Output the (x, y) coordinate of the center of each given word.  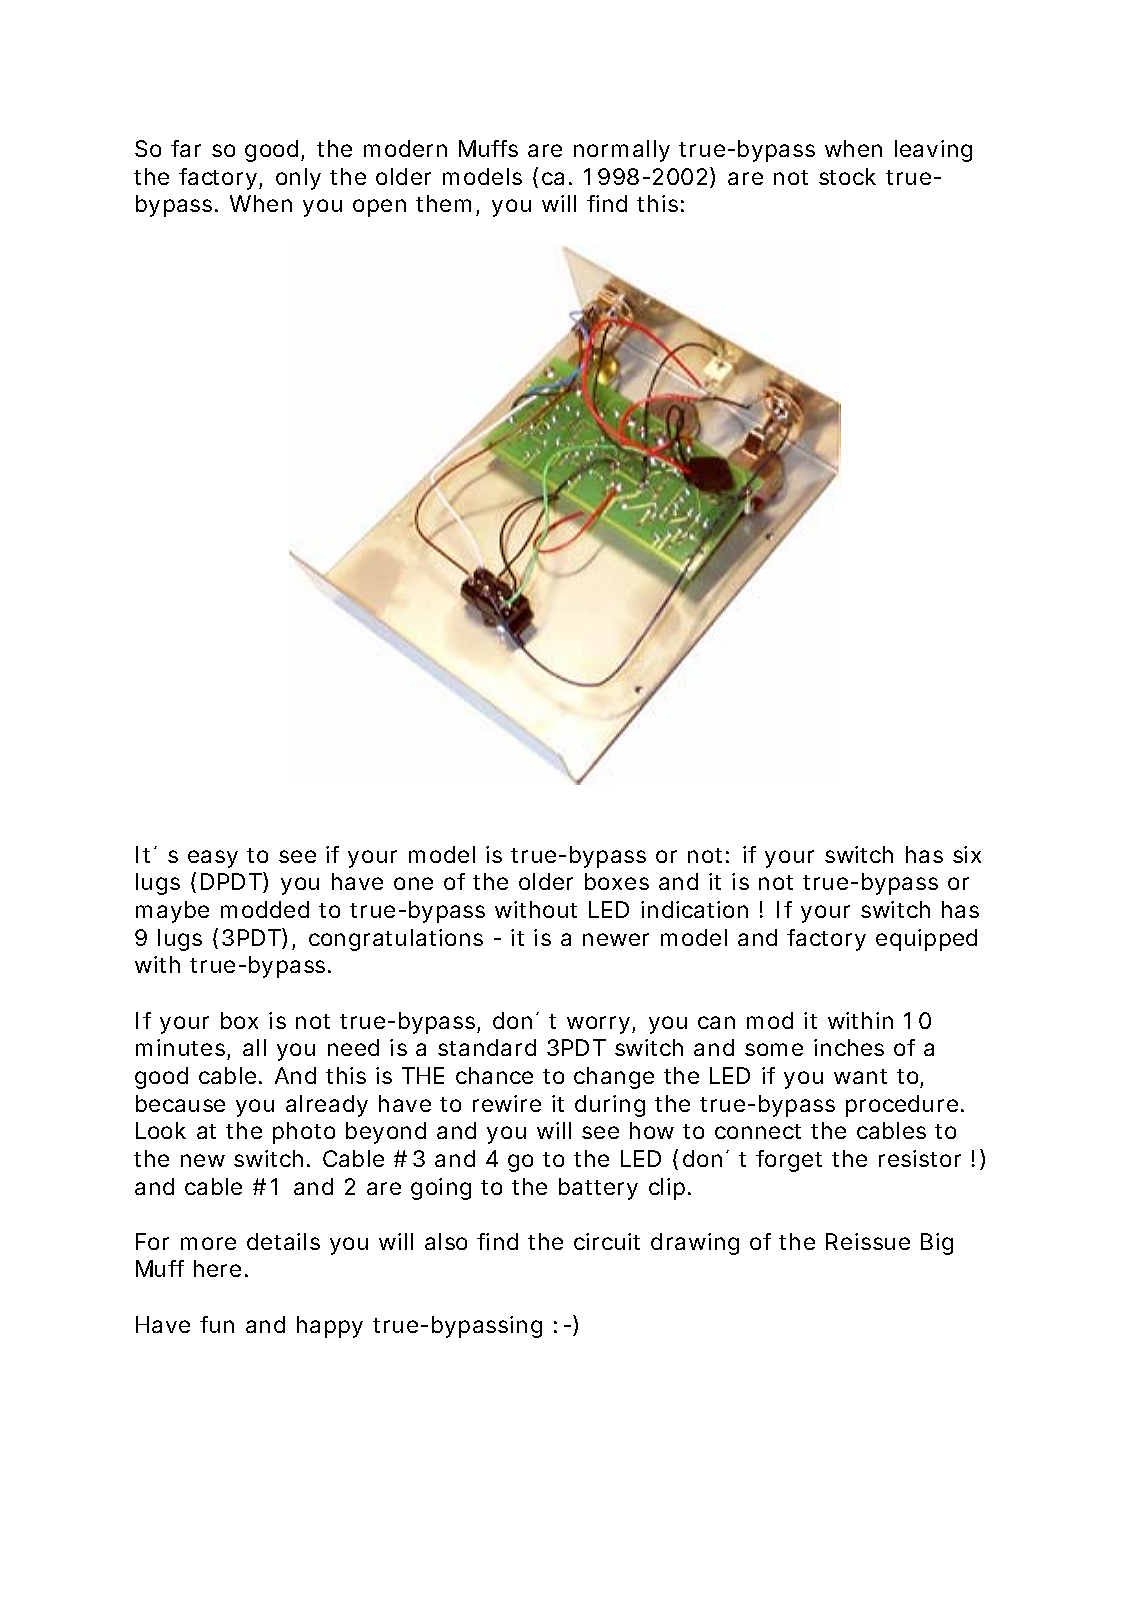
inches (849, 1047)
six (967, 854)
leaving (933, 151)
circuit (607, 1241)
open (379, 208)
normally (622, 151)
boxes (617, 881)
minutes (180, 1047)
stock (847, 176)
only (298, 179)
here (217, 1268)
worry (598, 1025)
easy (213, 859)
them (443, 203)
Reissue (868, 1241)
